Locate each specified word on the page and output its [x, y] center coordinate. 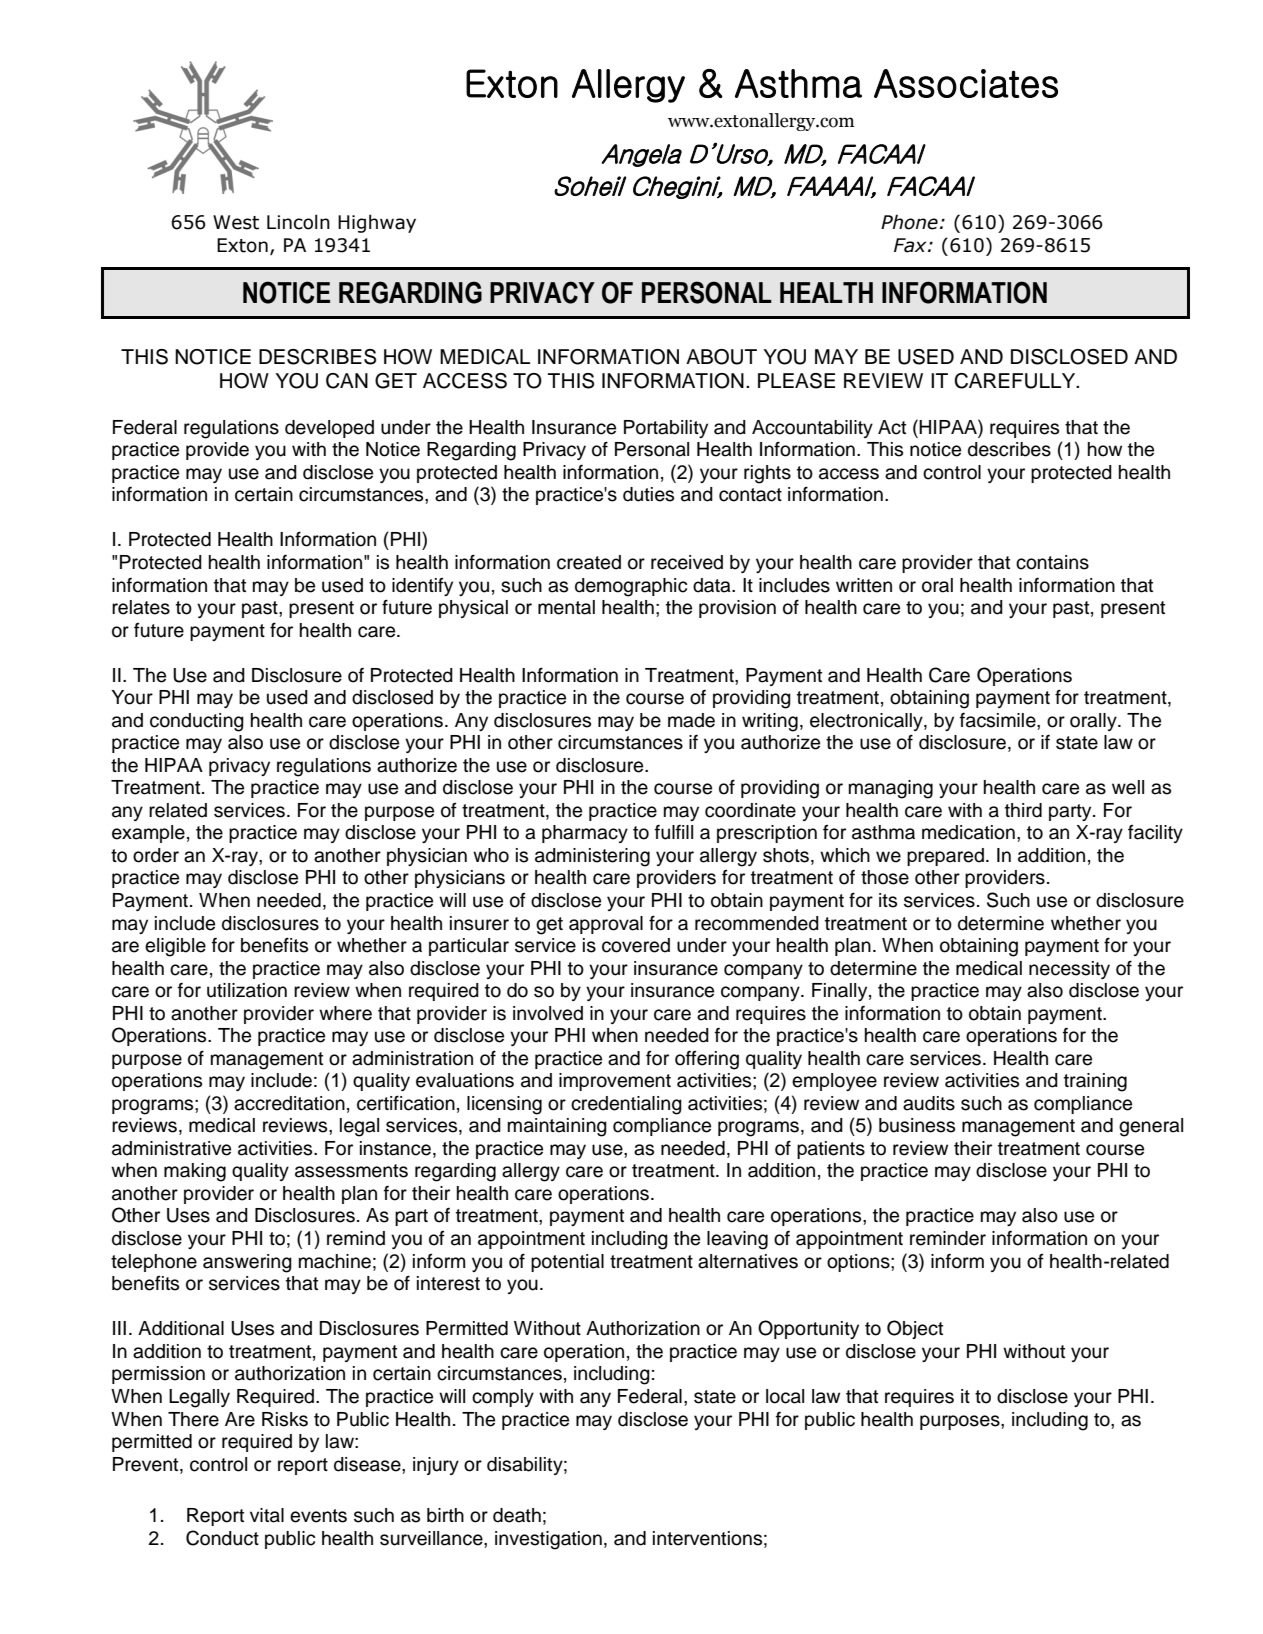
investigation [548, 1540]
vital [267, 1515]
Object [915, 1329]
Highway [377, 223]
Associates [966, 83]
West [236, 222]
